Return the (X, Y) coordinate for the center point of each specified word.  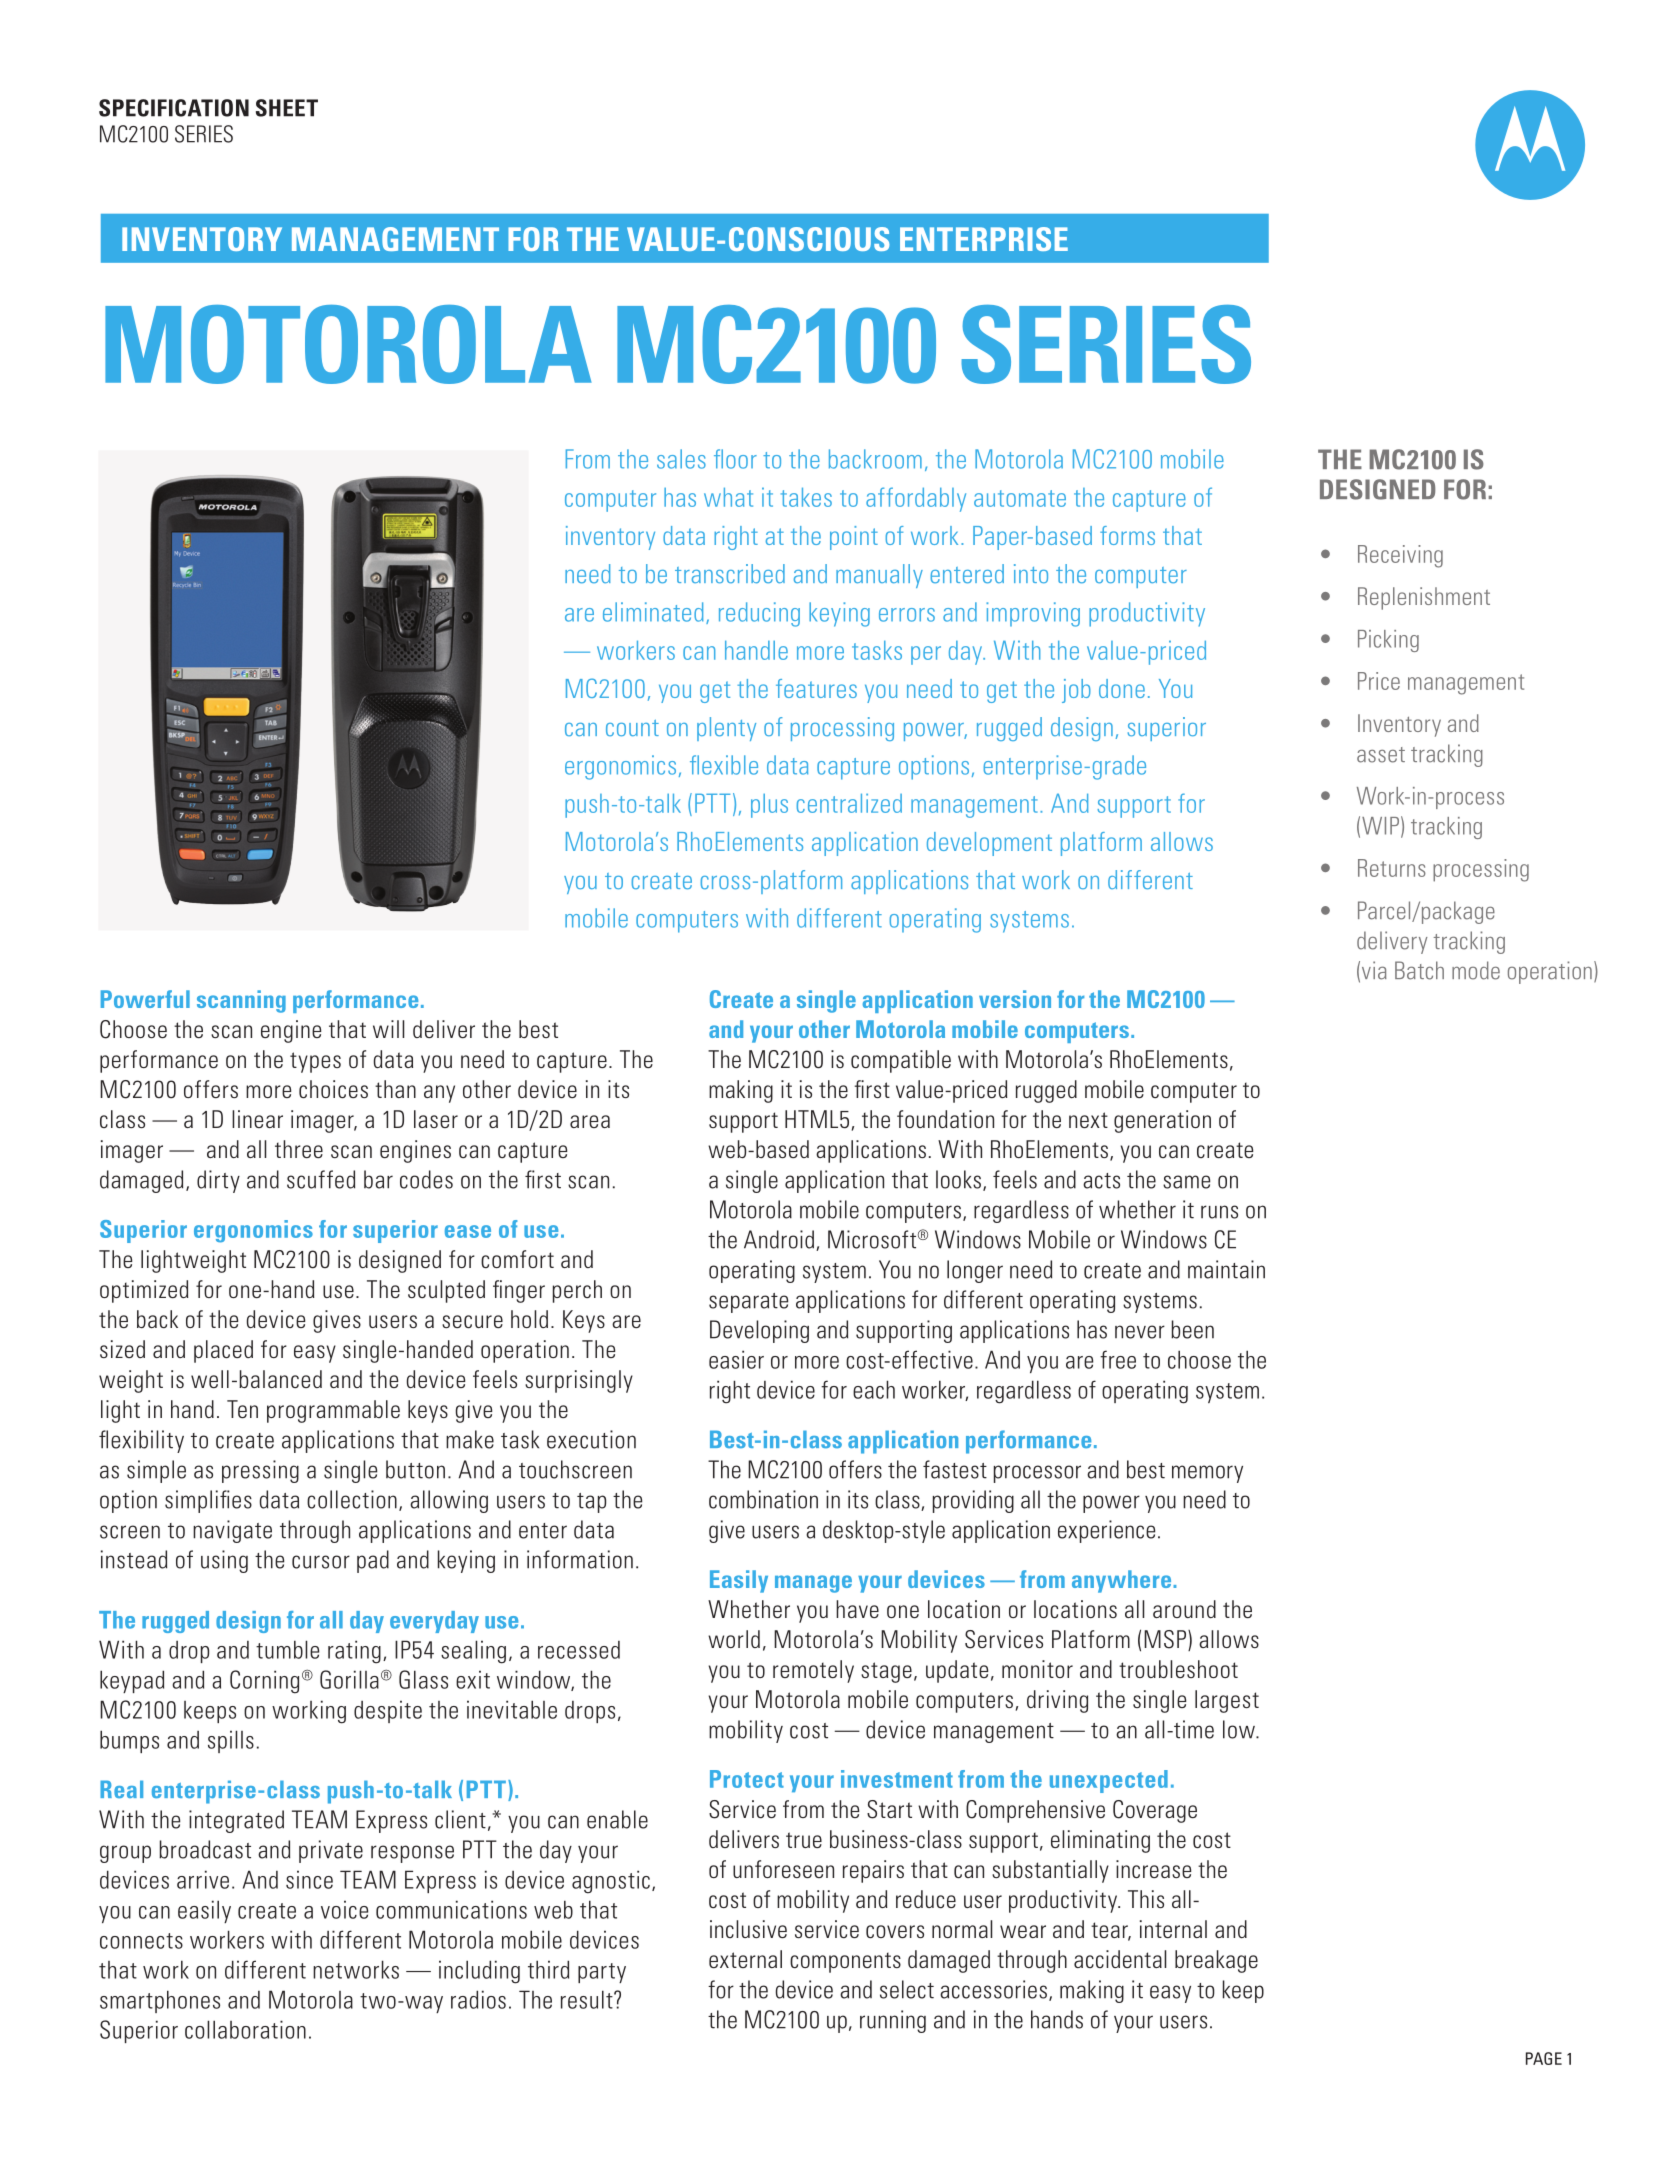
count (632, 728)
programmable (333, 1411)
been (1192, 1329)
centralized (849, 803)
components (845, 1962)
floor (735, 459)
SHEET (287, 108)
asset (1381, 755)
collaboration (245, 2029)
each (874, 1389)
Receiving (1400, 556)
